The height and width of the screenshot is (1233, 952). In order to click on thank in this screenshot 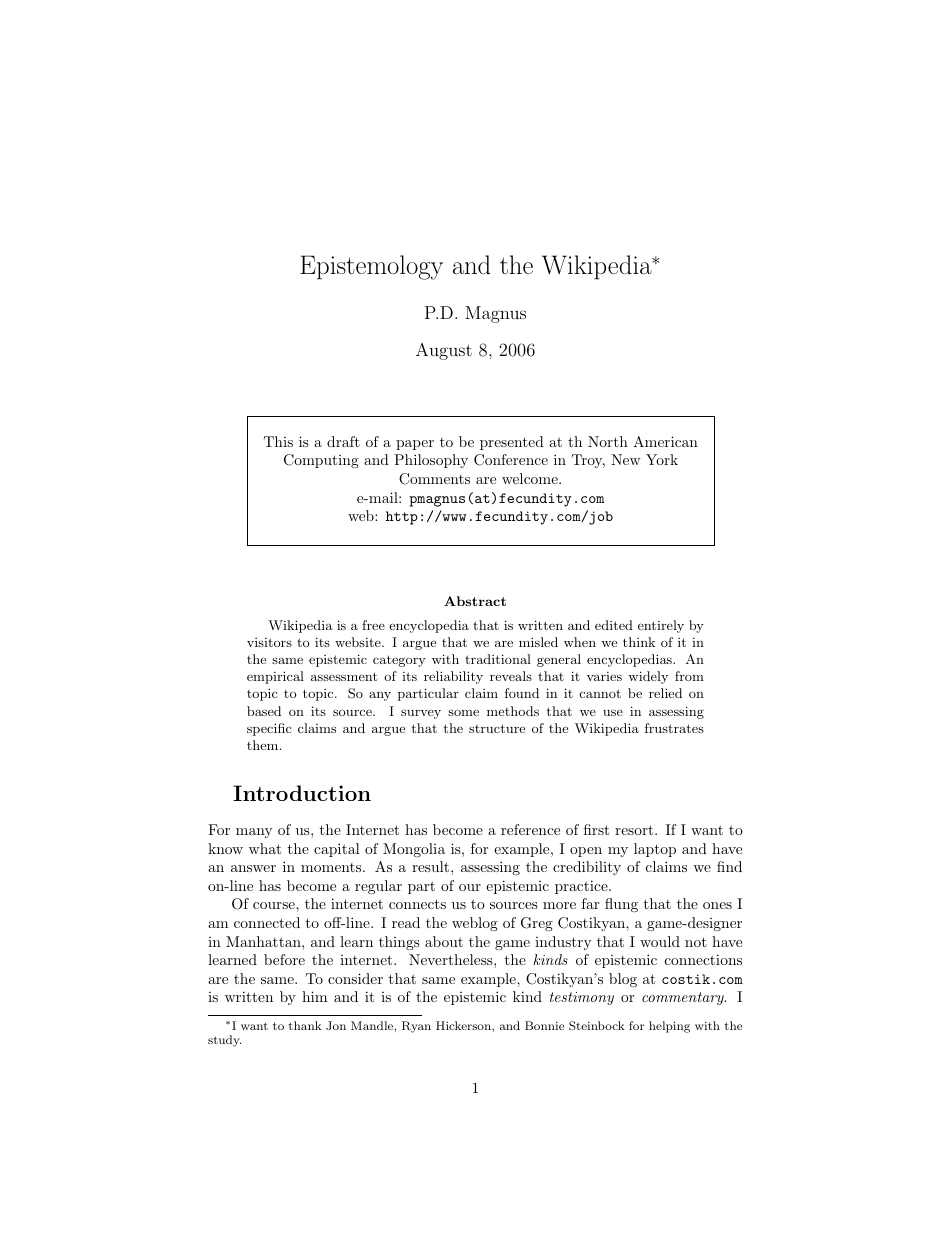, I will do `click(305, 1025)`.
